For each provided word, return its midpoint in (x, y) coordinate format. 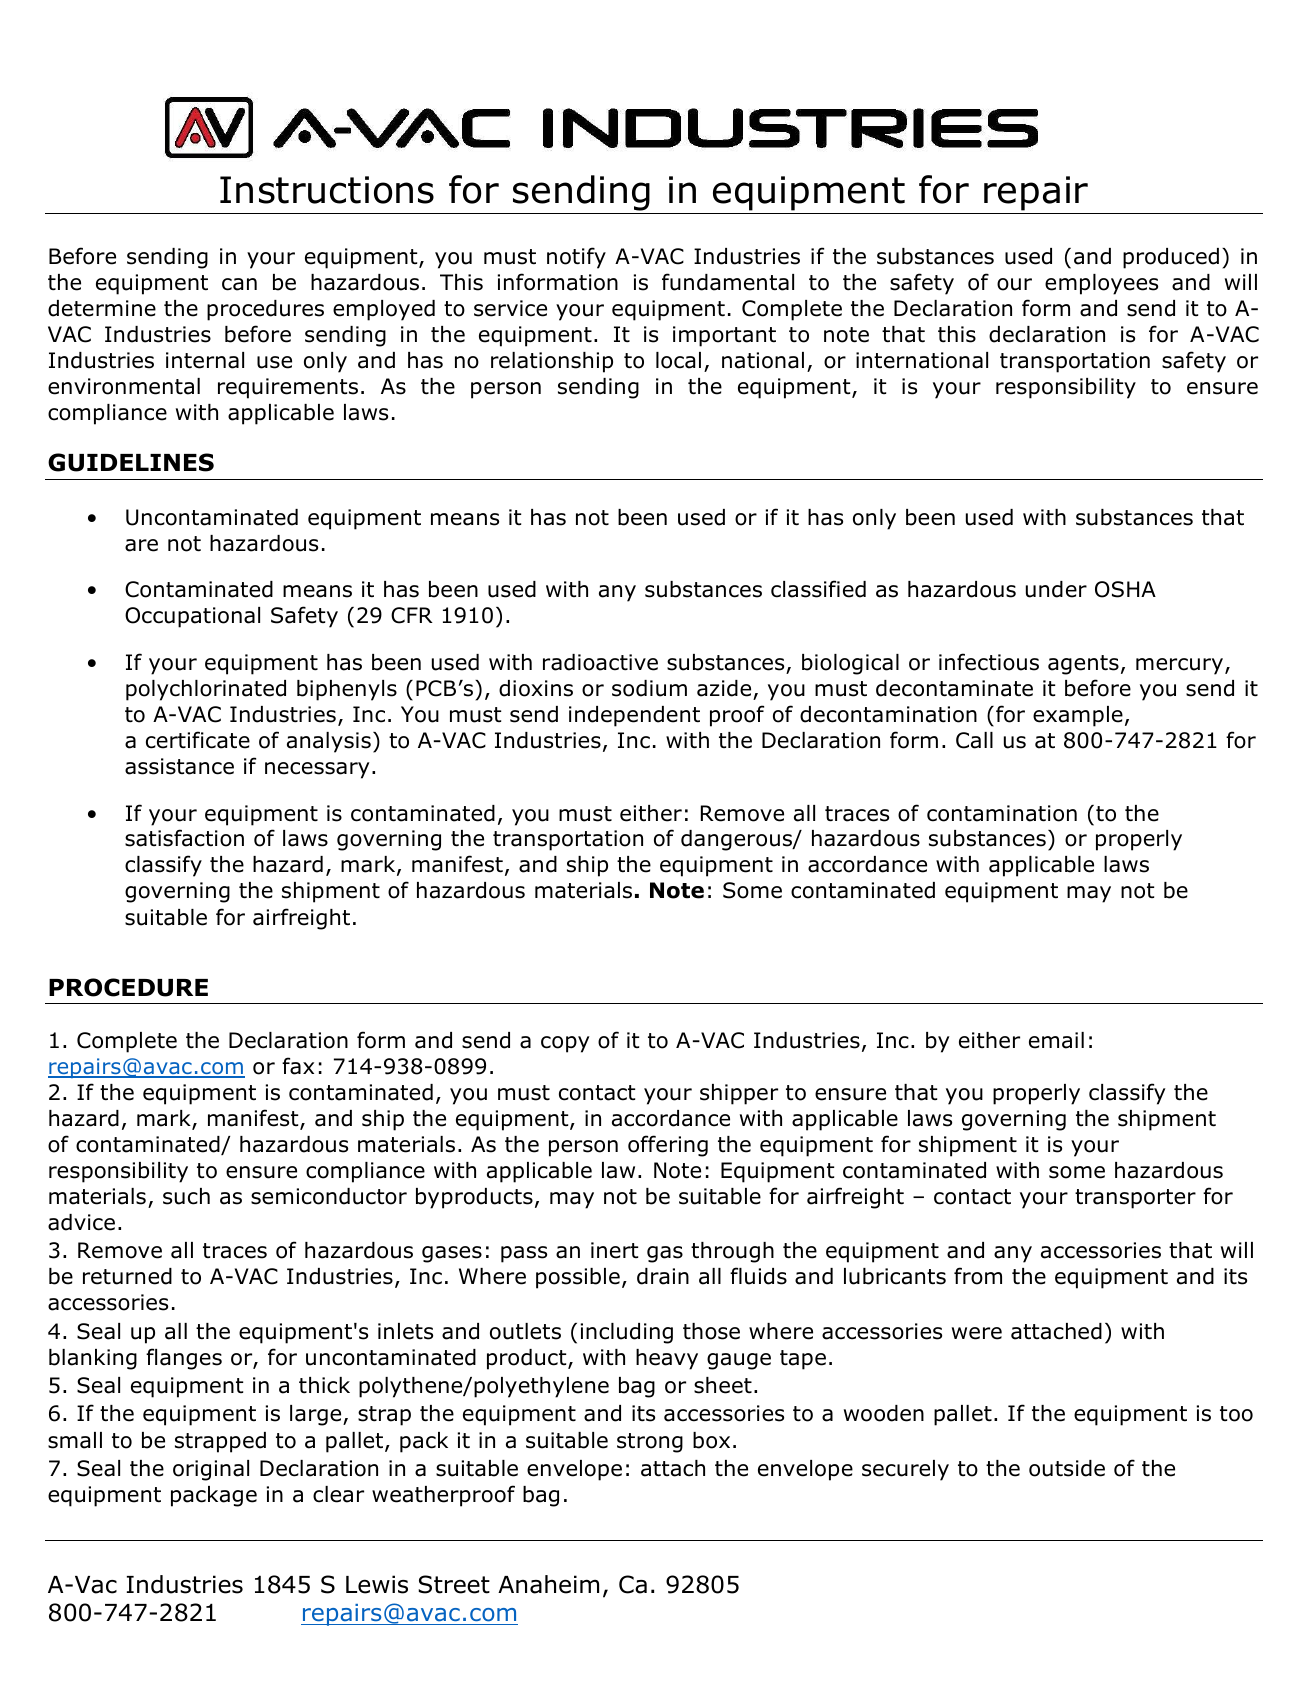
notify (576, 258)
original (211, 1470)
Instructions (327, 190)
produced (1171, 258)
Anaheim (548, 1584)
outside (1067, 1468)
